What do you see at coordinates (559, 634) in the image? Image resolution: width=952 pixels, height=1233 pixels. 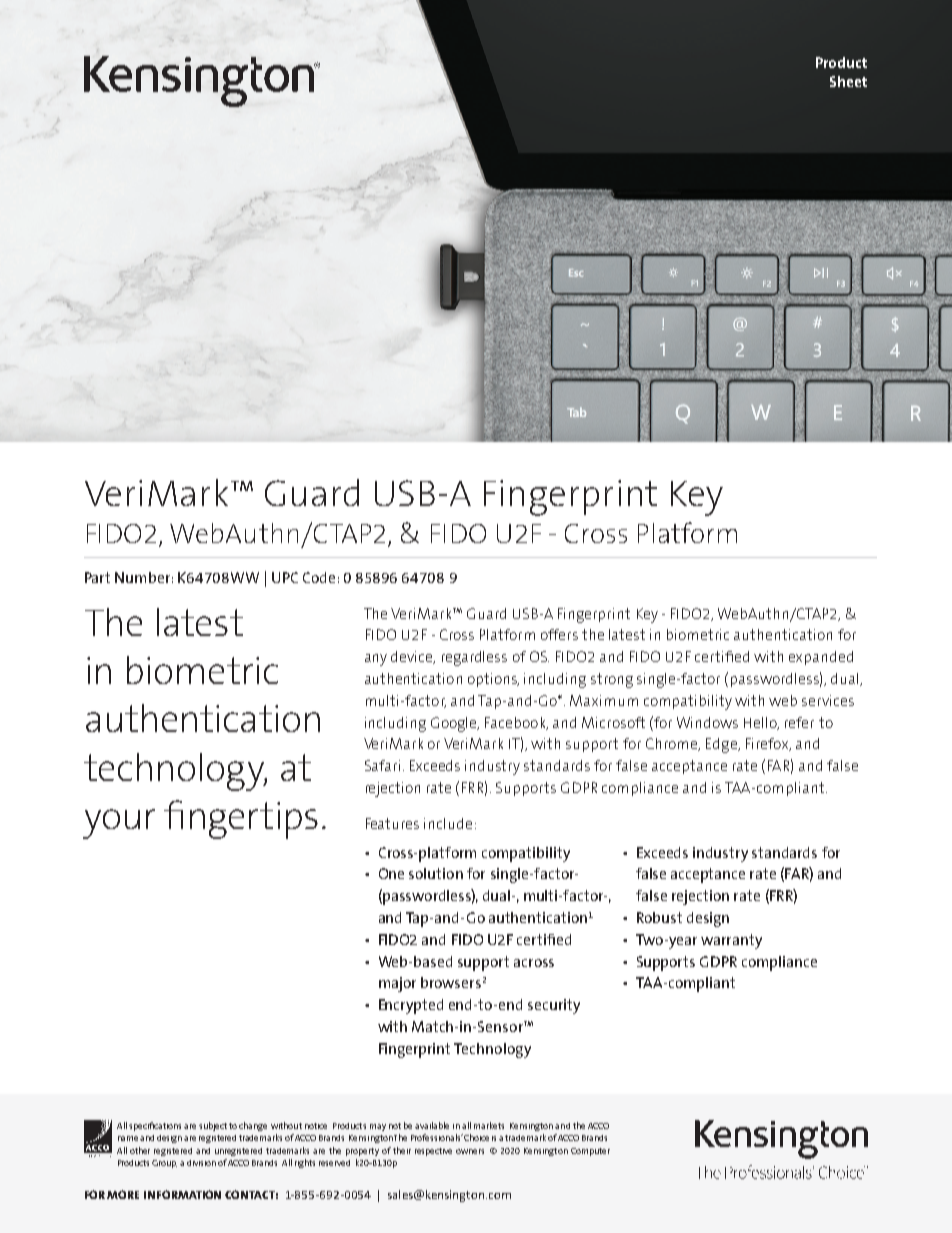 I see `offers` at bounding box center [559, 634].
